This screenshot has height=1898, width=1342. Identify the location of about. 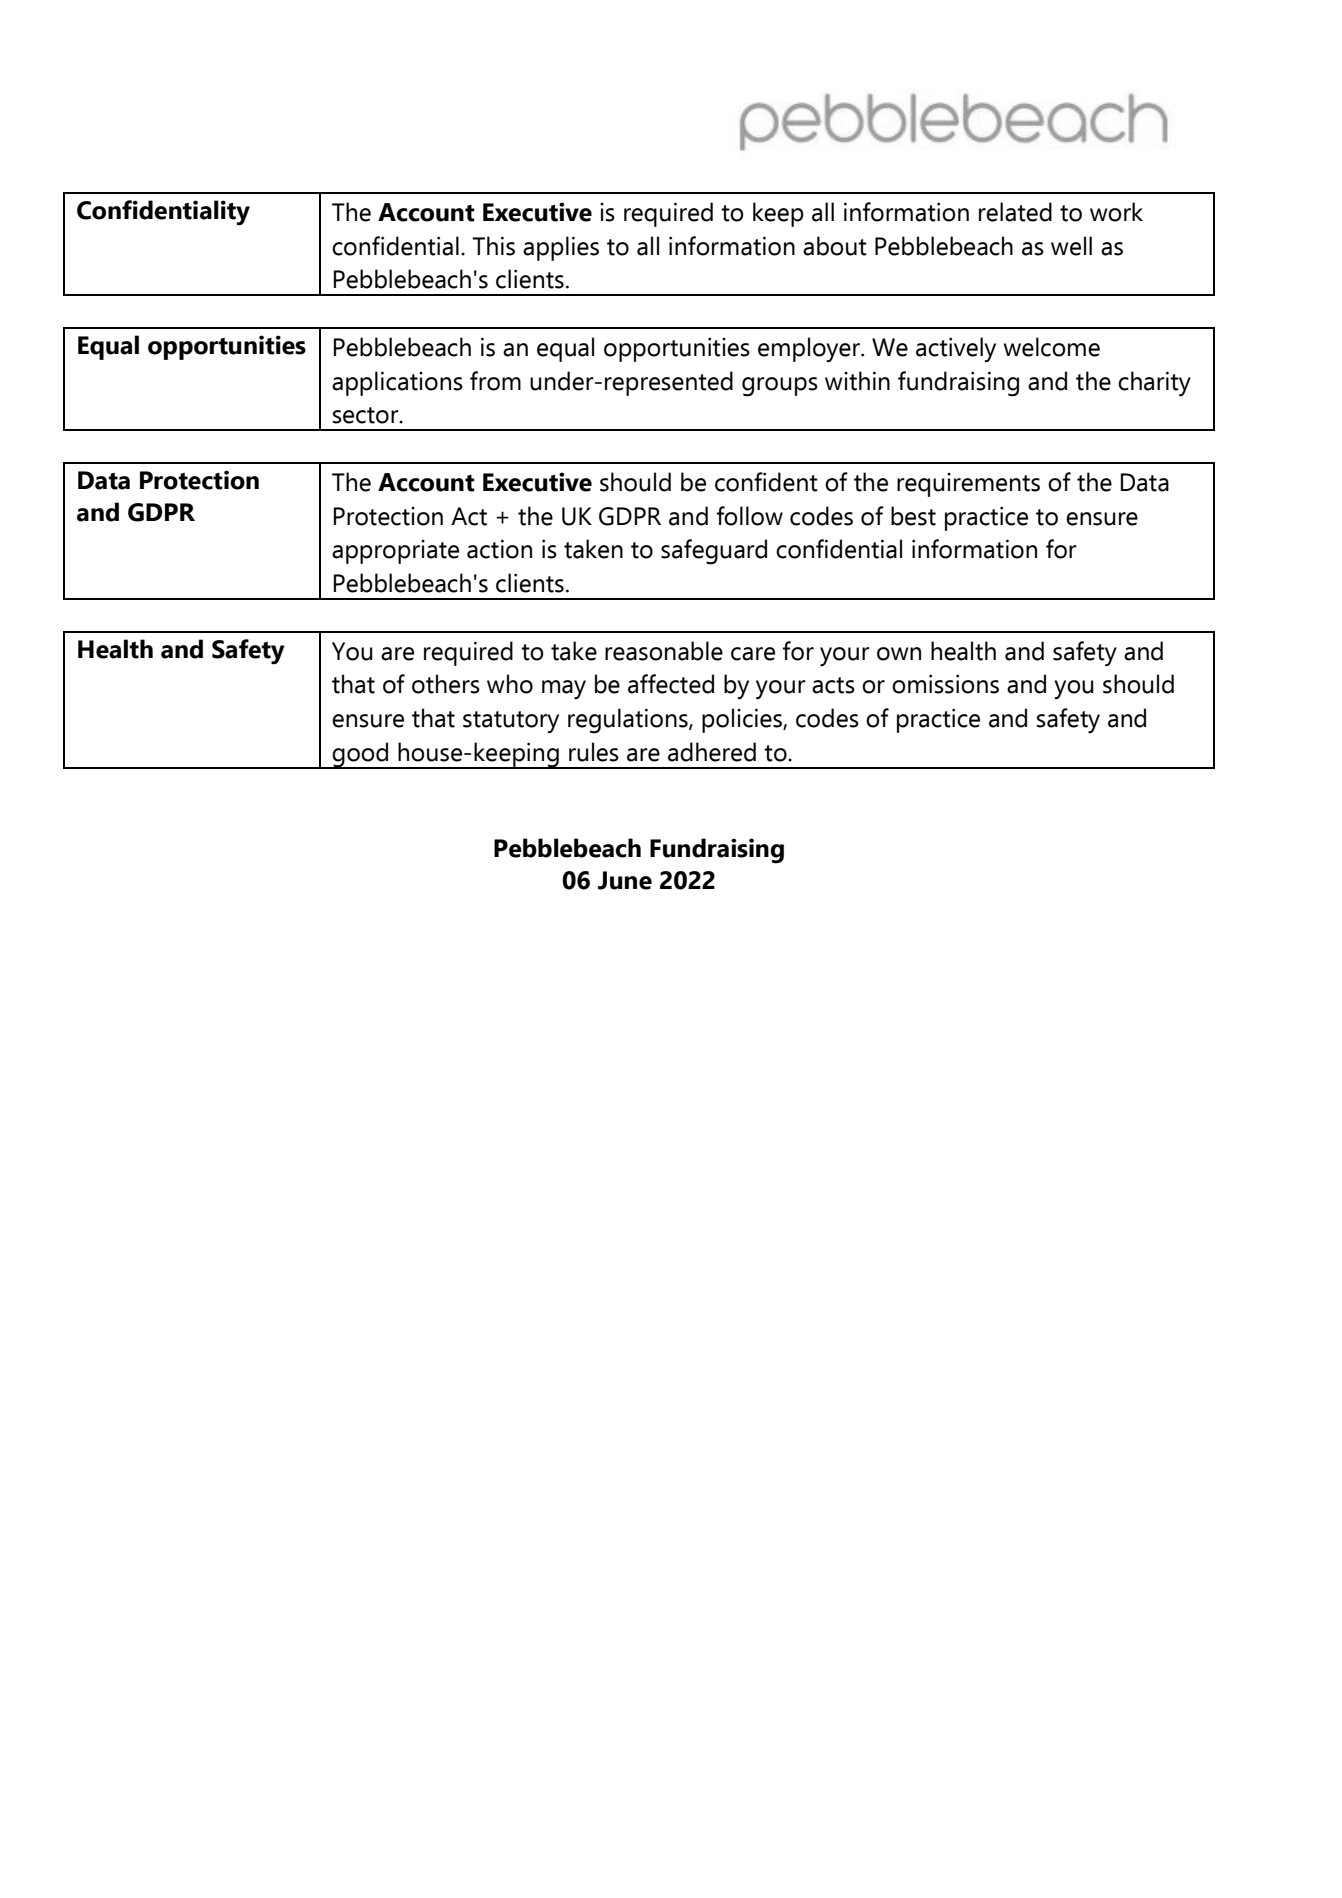
(835, 246).
